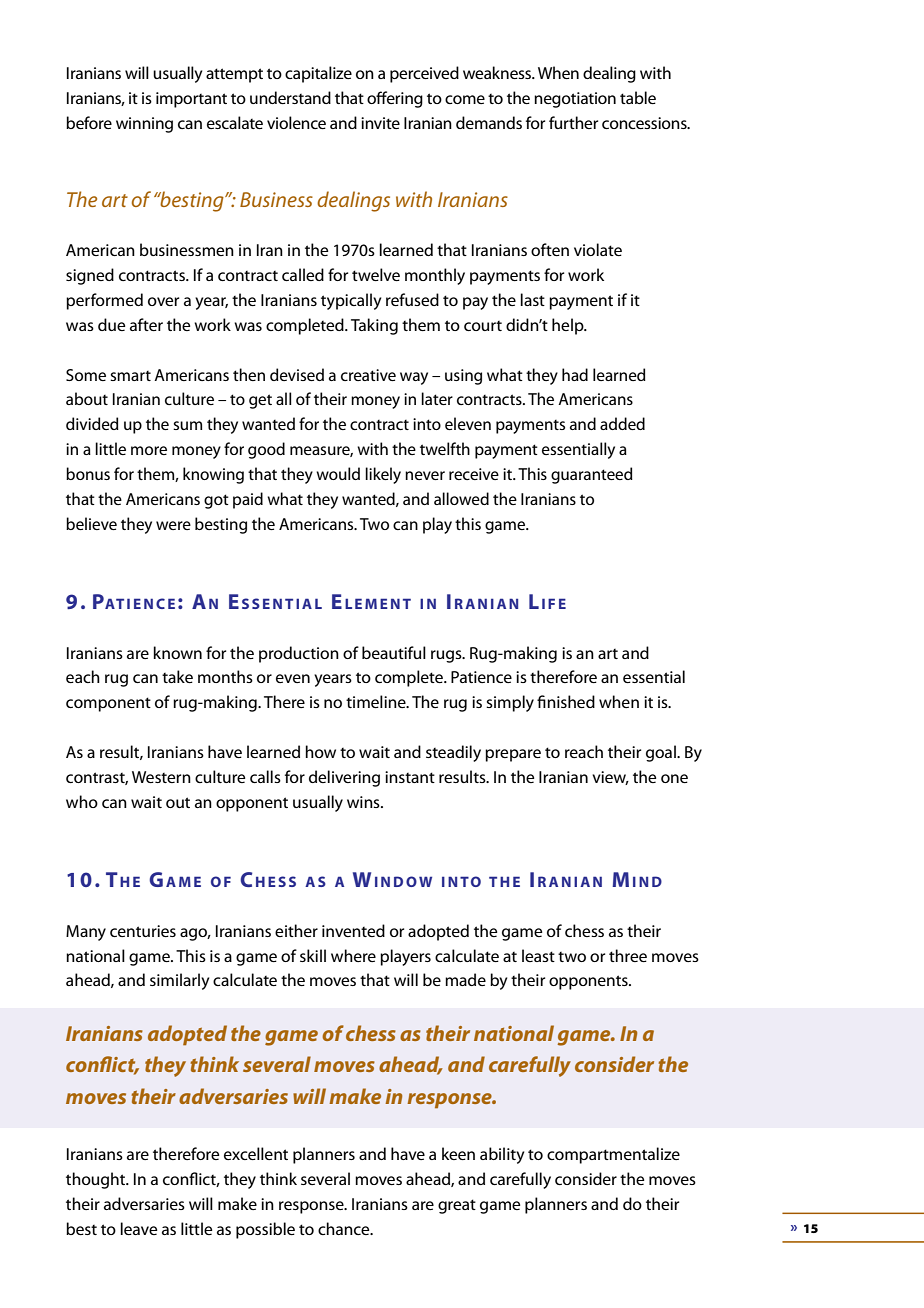 The width and height of the screenshot is (924, 1308). What do you see at coordinates (345, 1228) in the screenshot?
I see `chance` at bounding box center [345, 1228].
